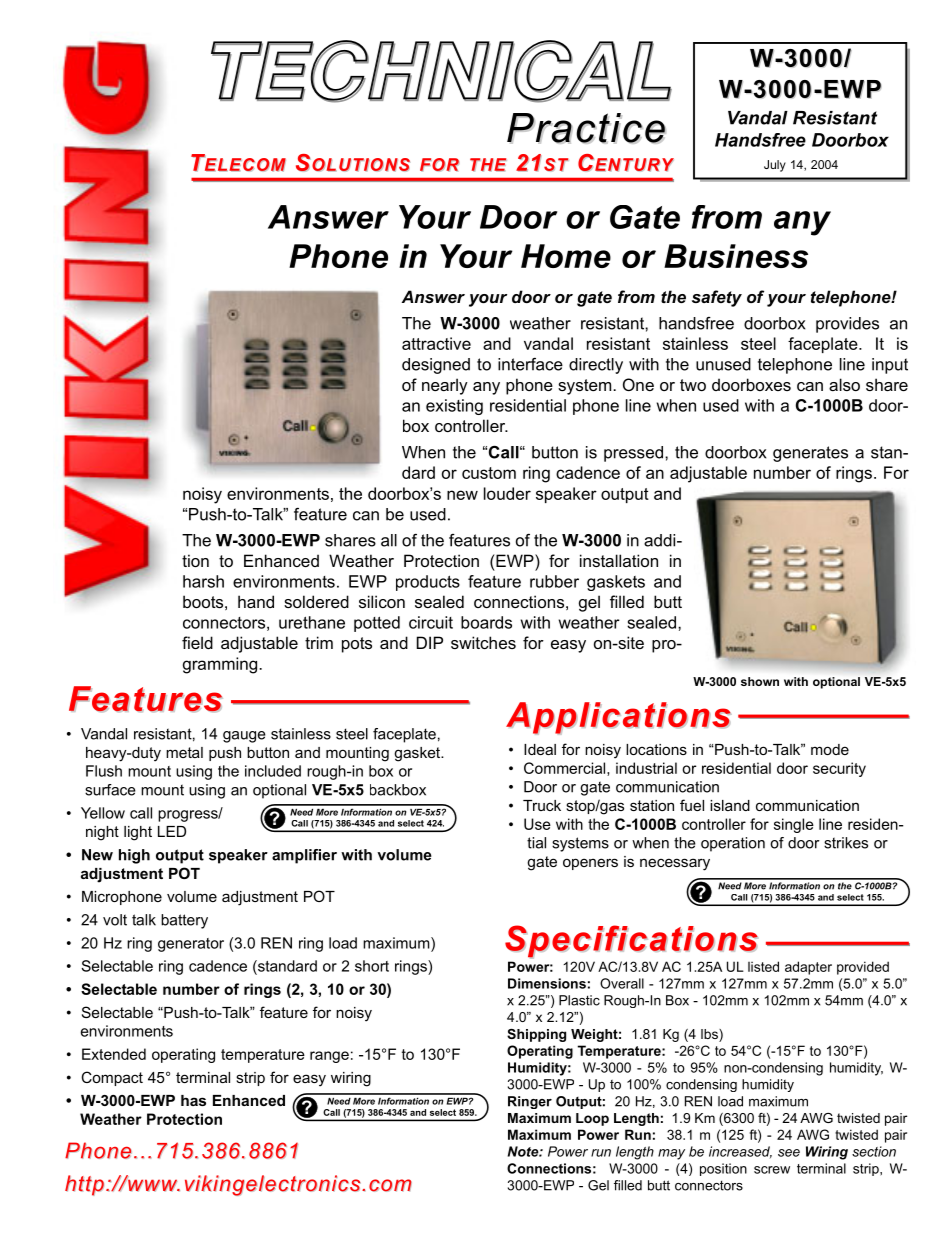 This image has height=1233, width=952. Describe the element at coordinates (566, 256) in the image. I see `Home` at that location.
